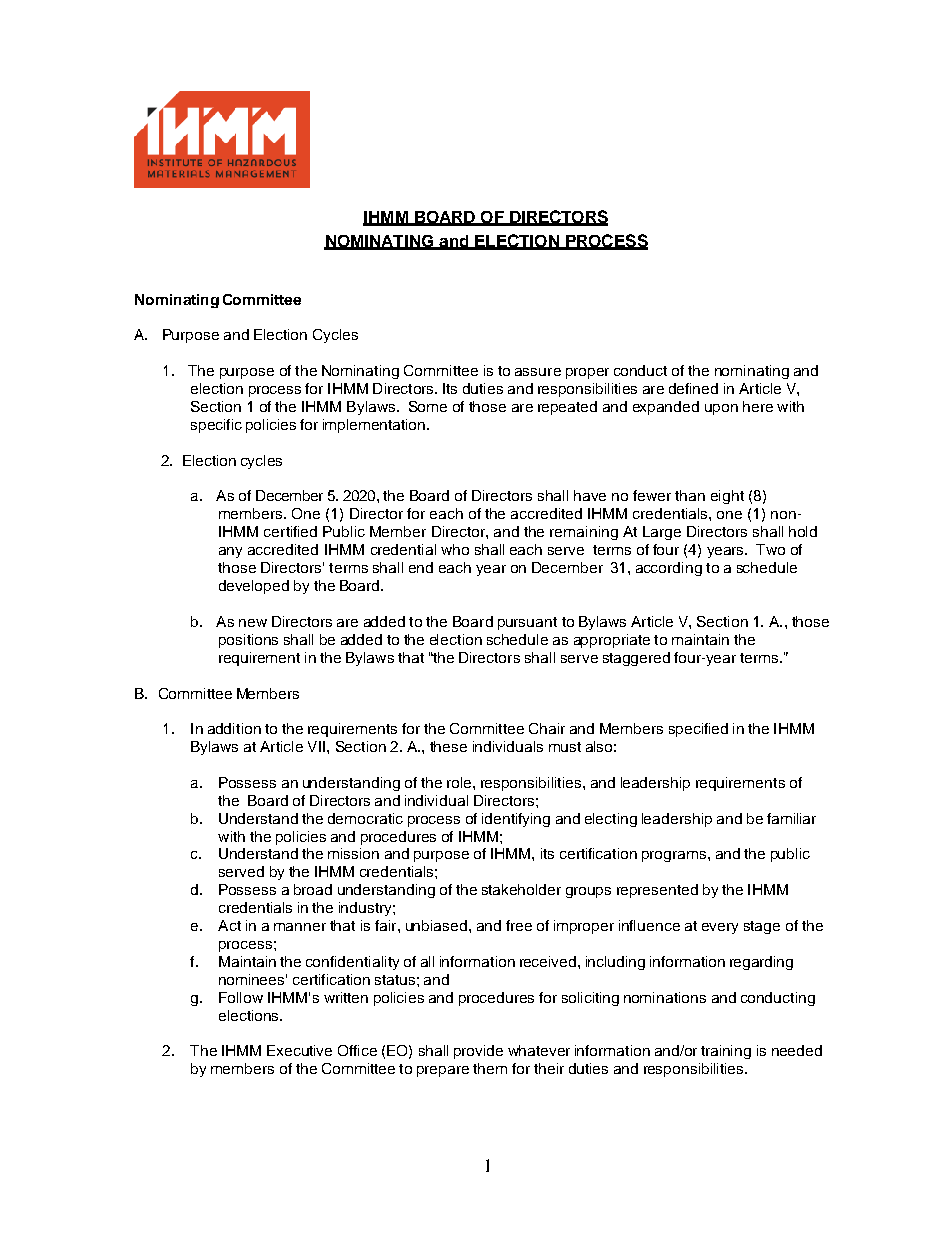 Image resolution: width=952 pixels, height=1233 pixels. I want to click on upon, so click(721, 409).
